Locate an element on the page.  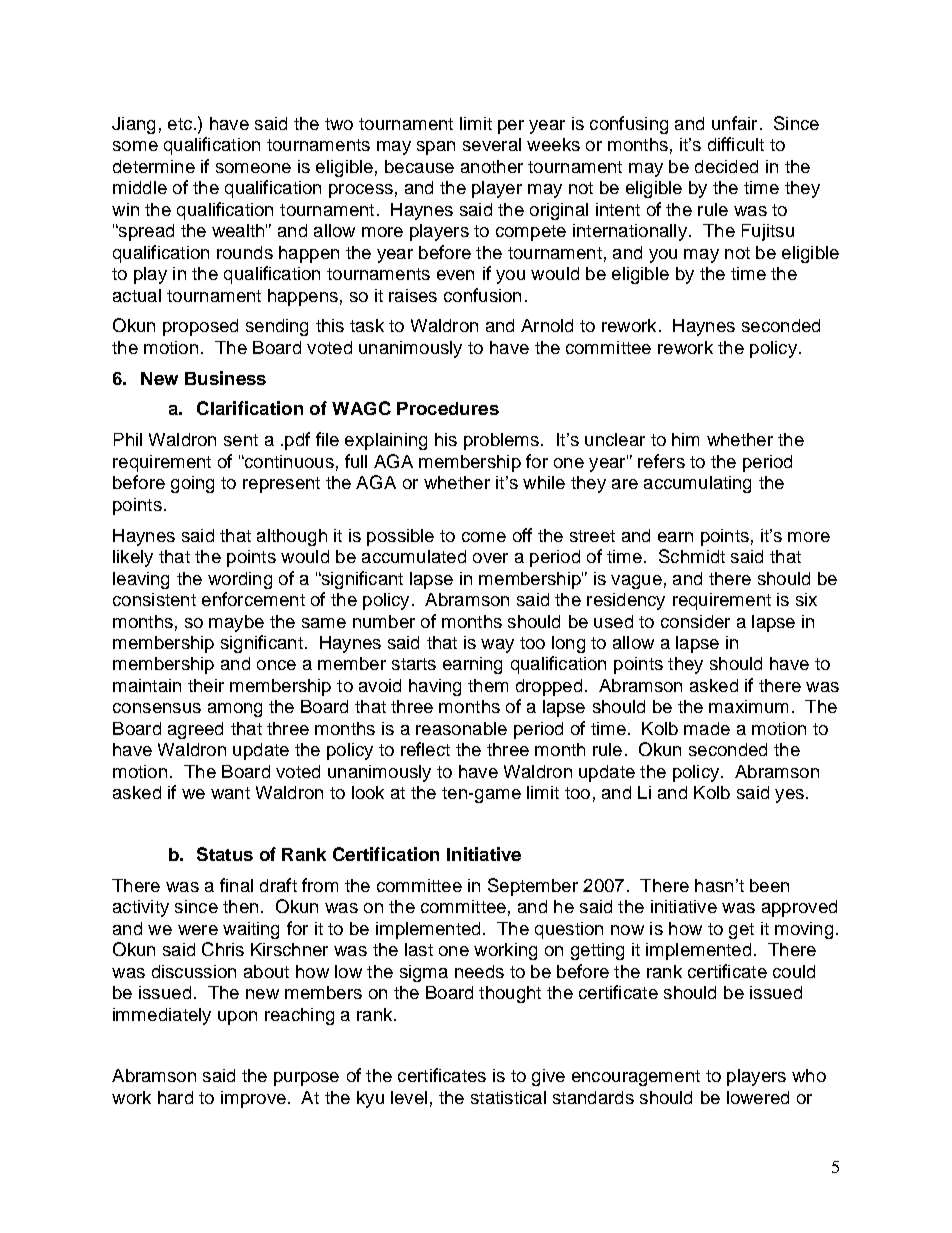
etc is located at coordinates (180, 124).
